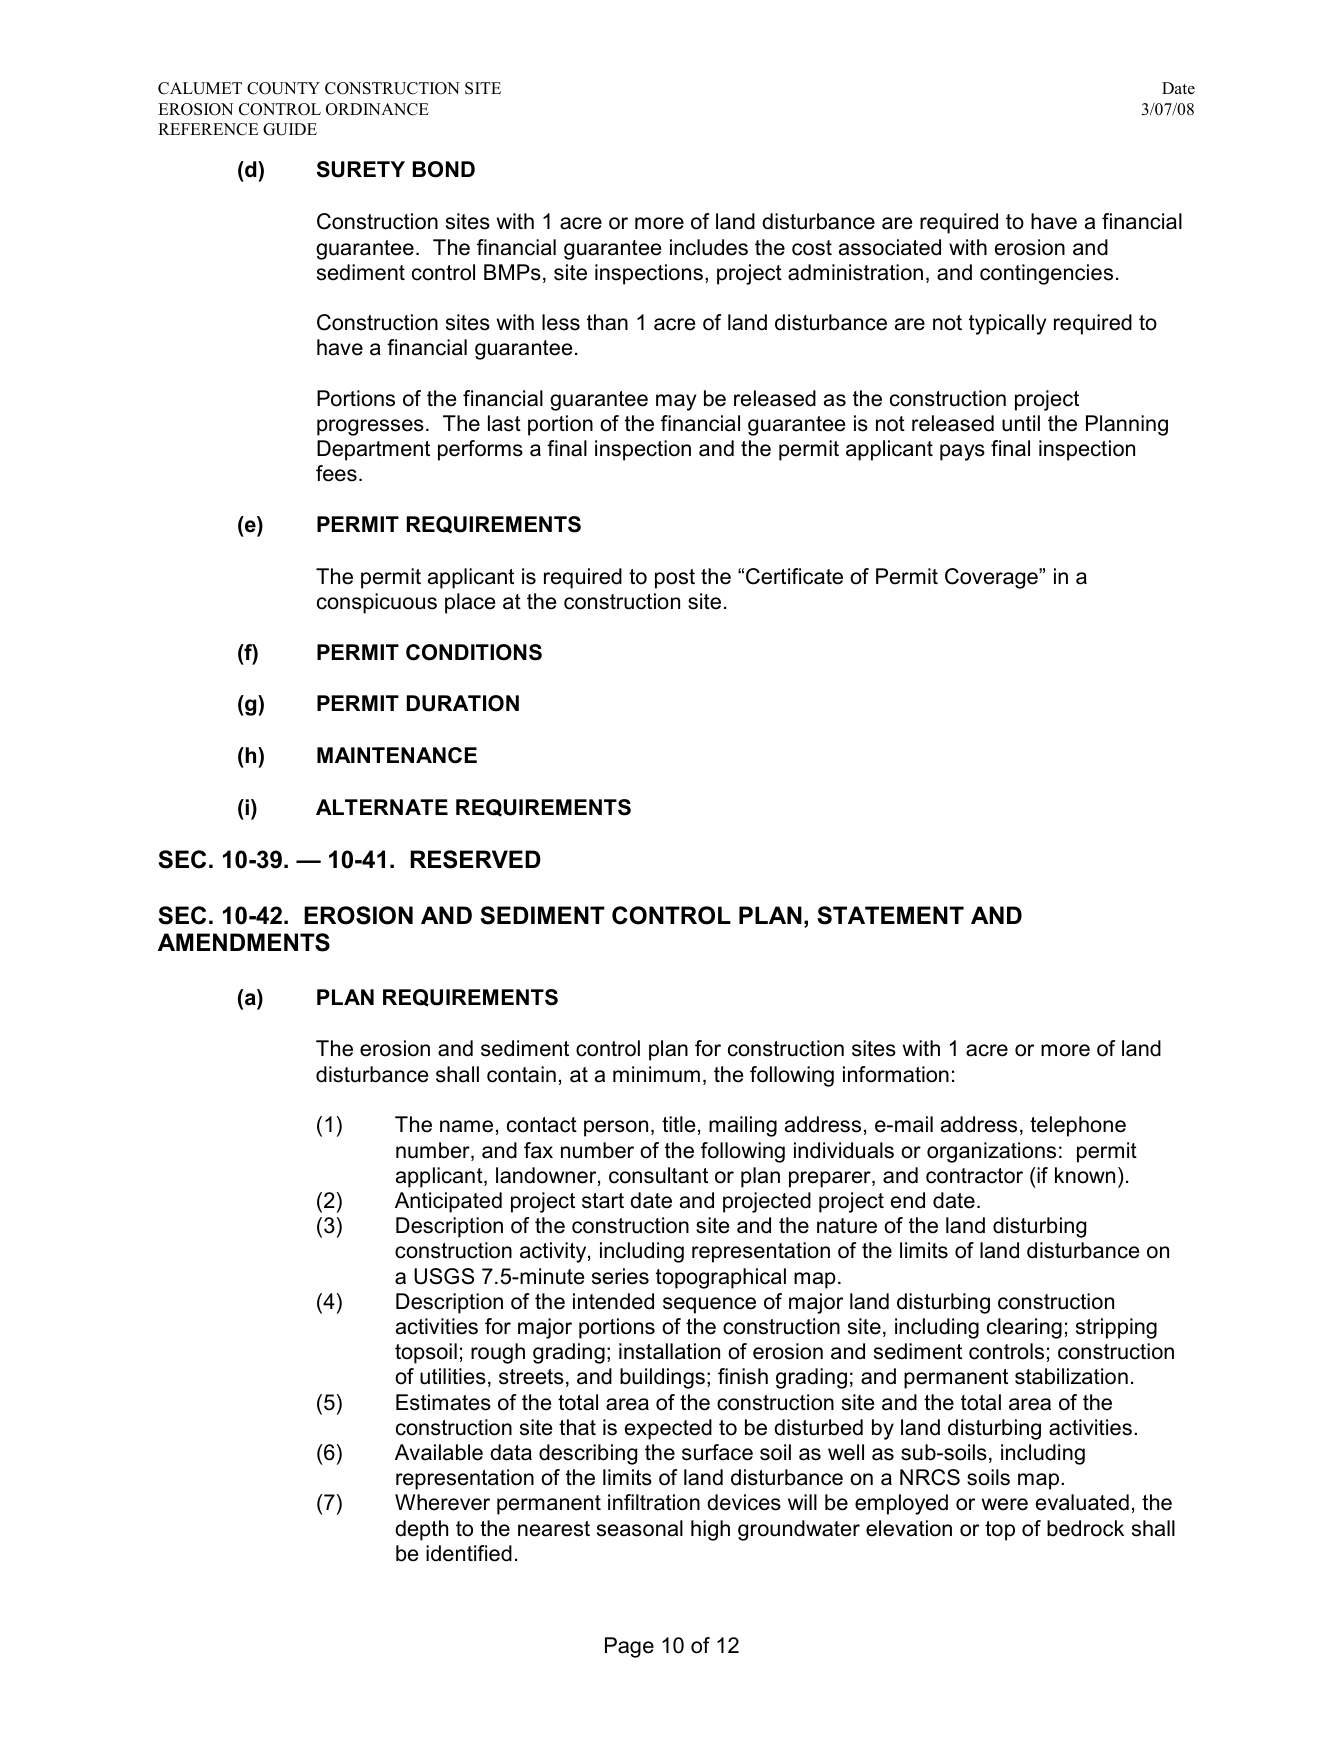 Image resolution: width=1343 pixels, height=1737 pixels. Describe the element at coordinates (629, 1647) in the image. I see `Page` at that location.
